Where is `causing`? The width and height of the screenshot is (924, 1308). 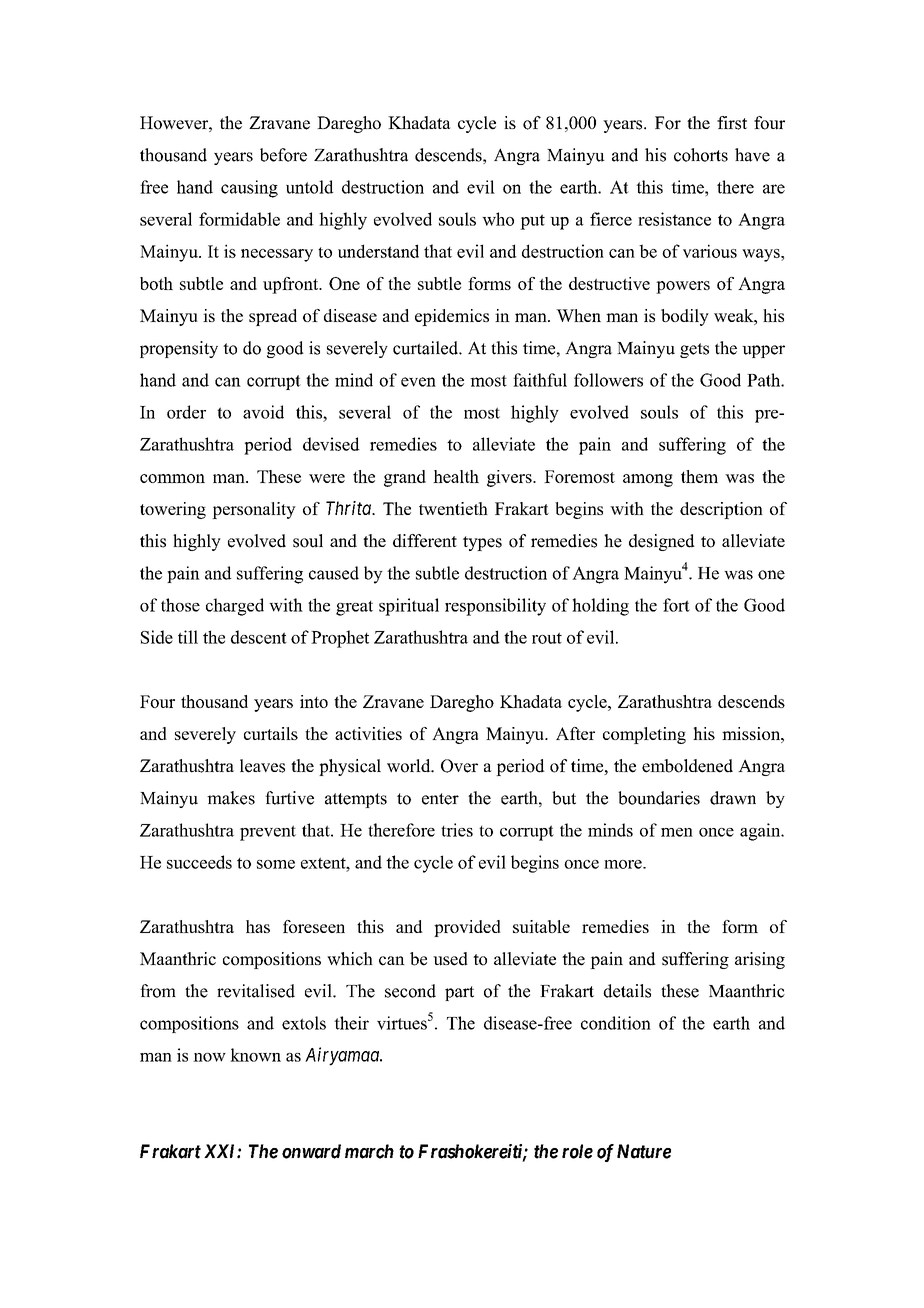 causing is located at coordinates (249, 189).
